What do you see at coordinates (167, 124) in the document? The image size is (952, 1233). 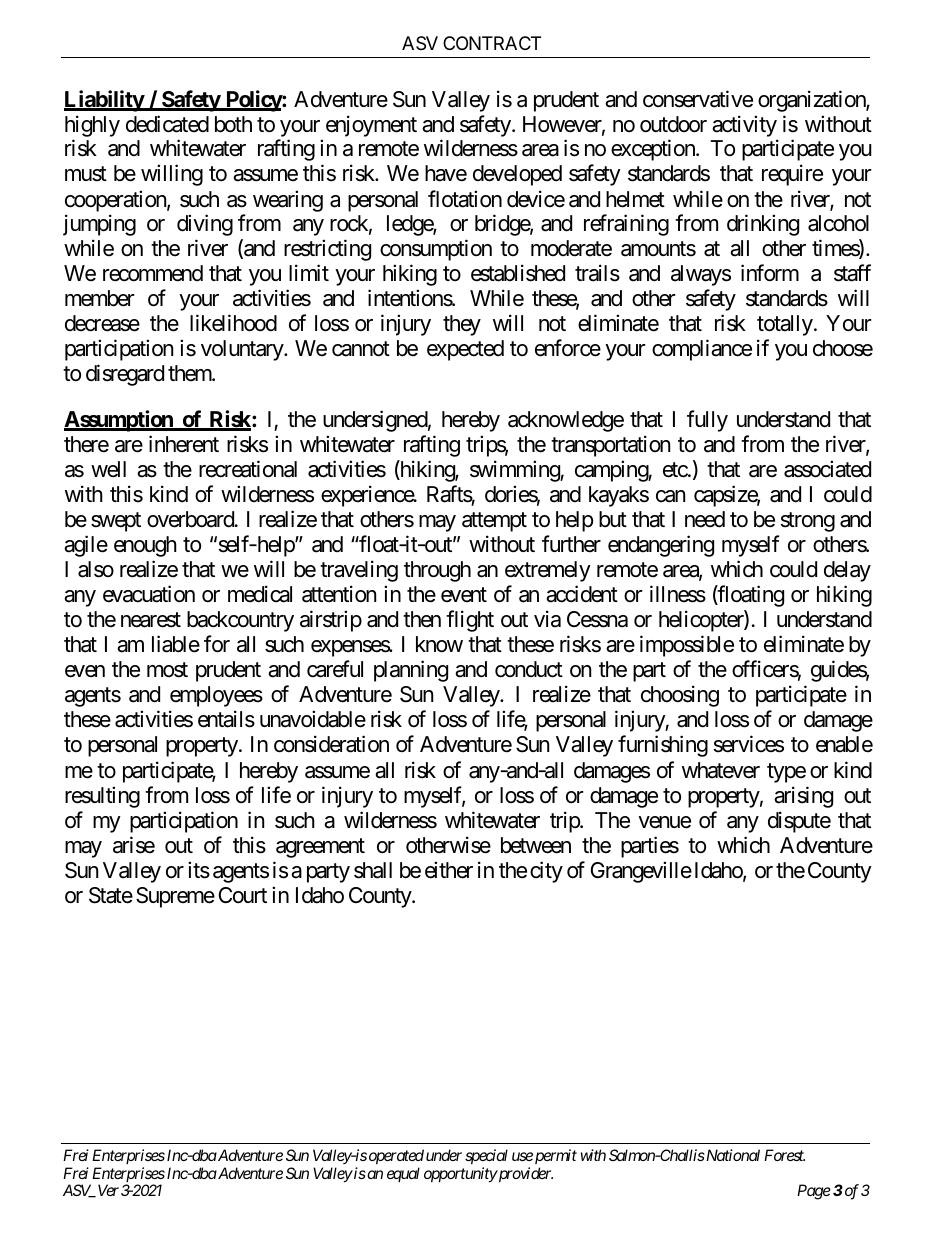 I see `dedicated` at bounding box center [167, 124].
